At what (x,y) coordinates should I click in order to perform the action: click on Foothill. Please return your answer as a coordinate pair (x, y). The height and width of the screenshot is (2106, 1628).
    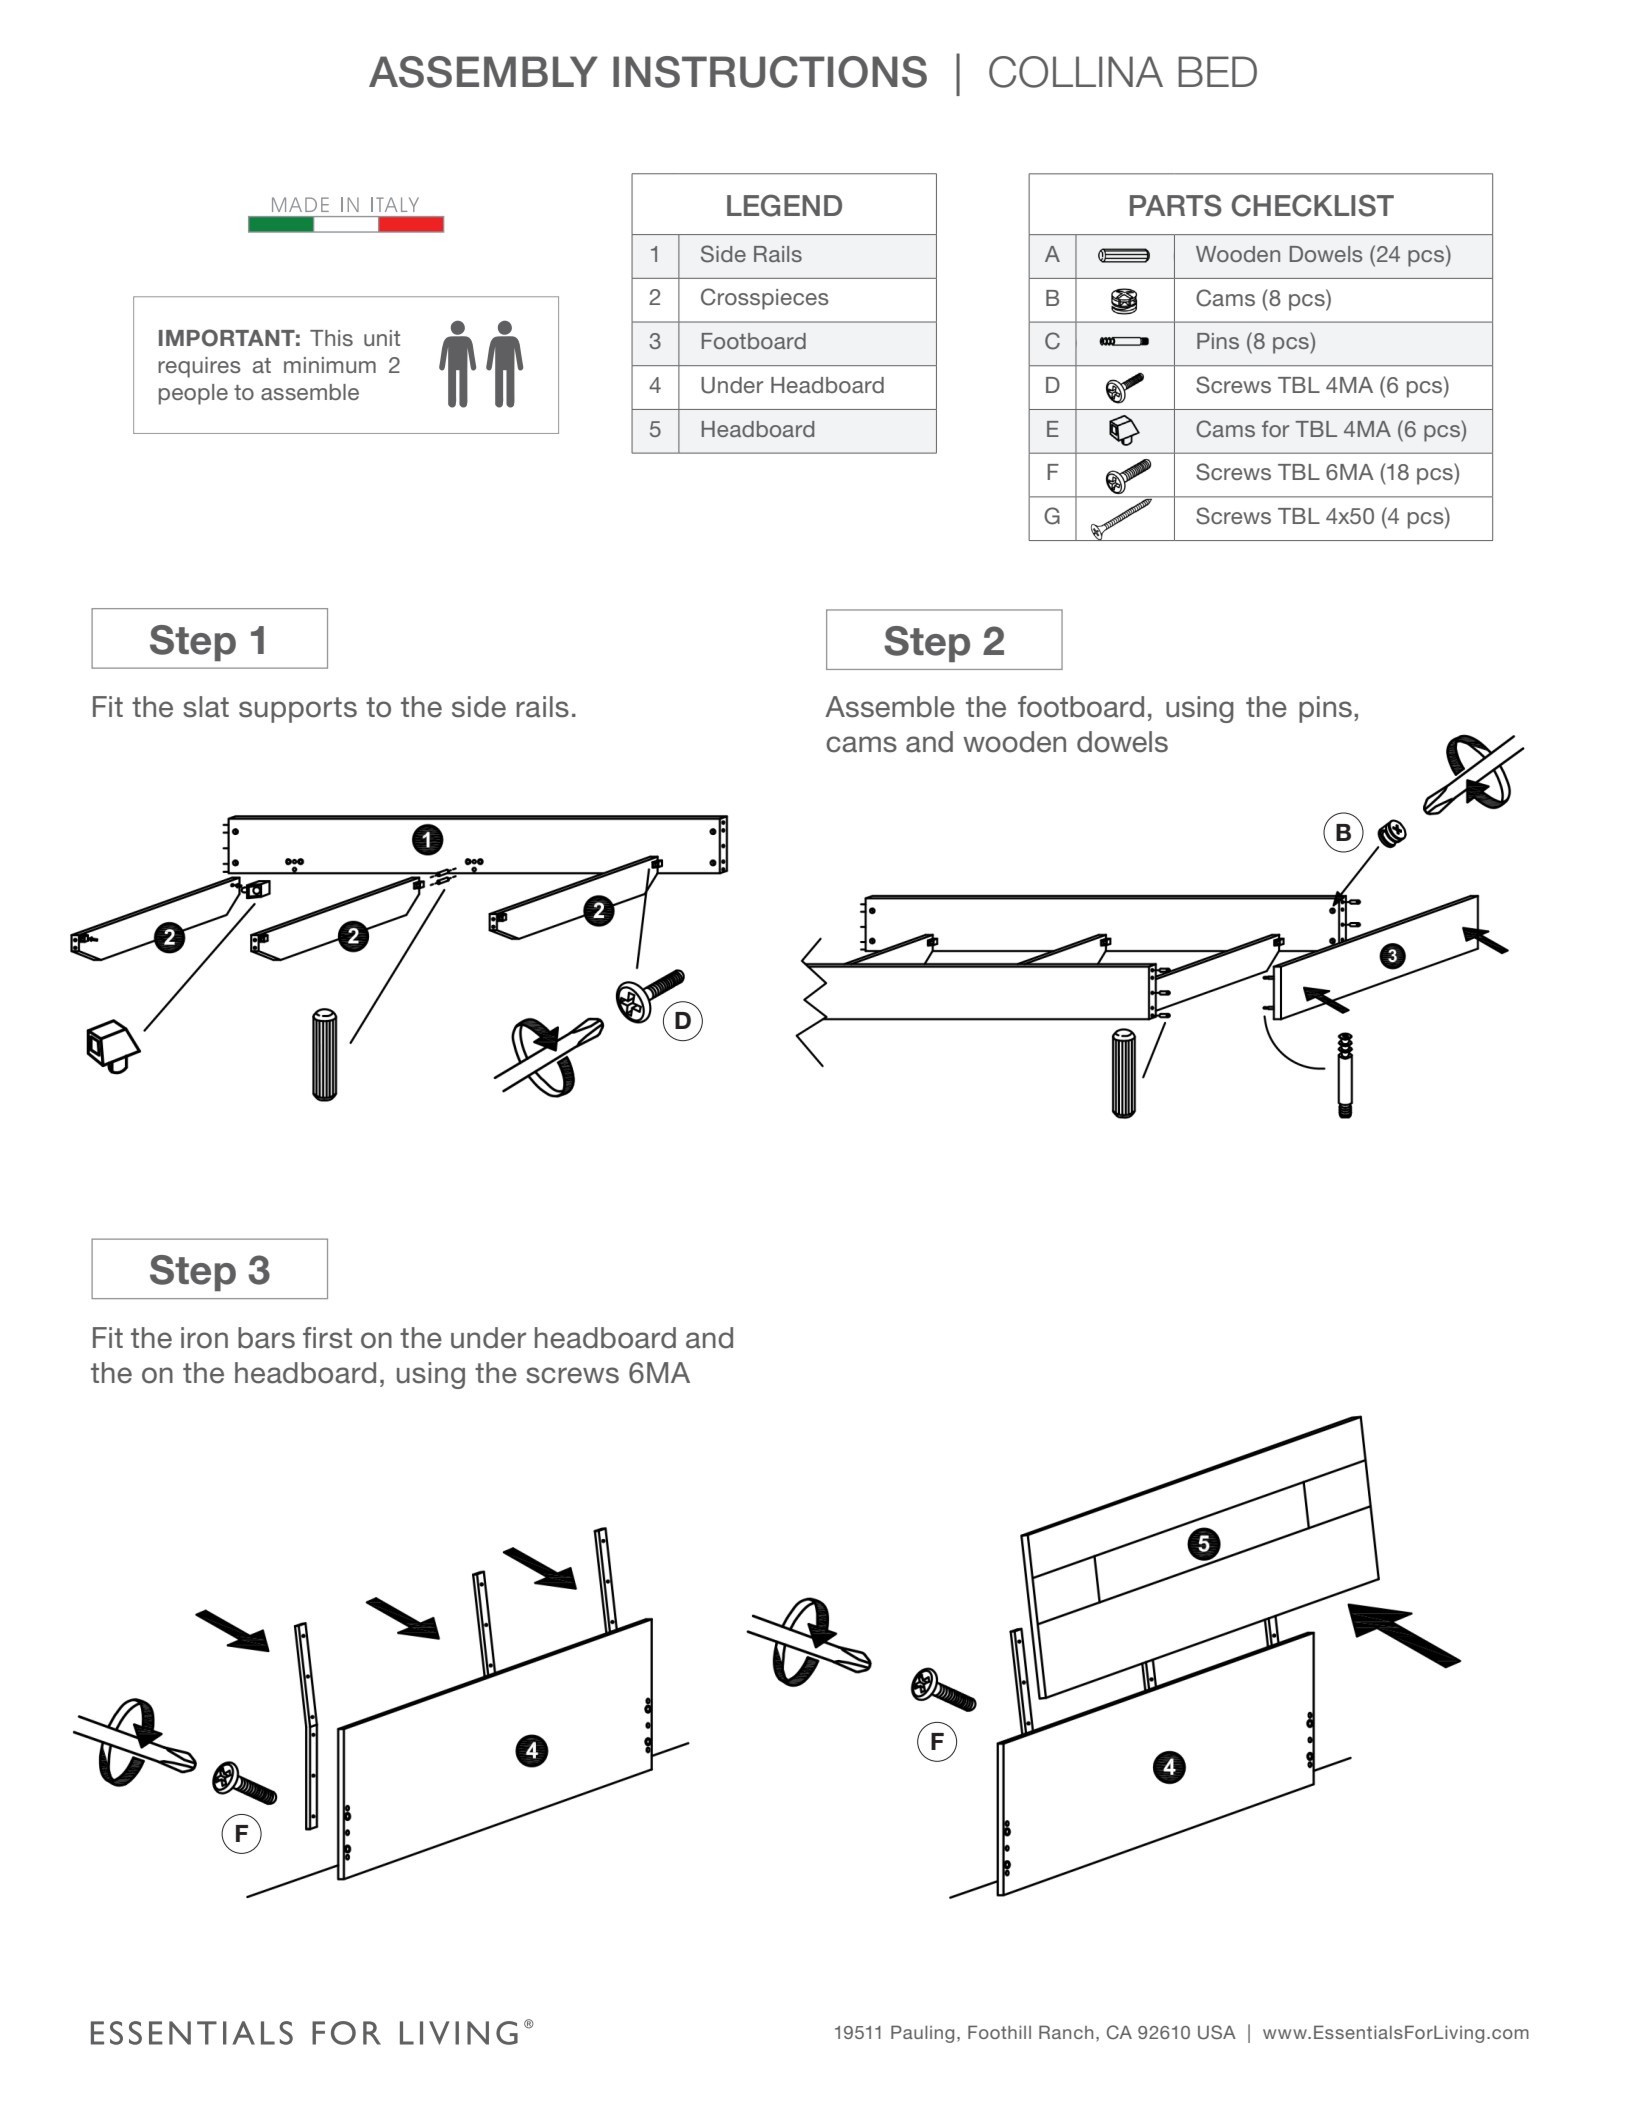
    Looking at the image, I should click on (999, 2032).
